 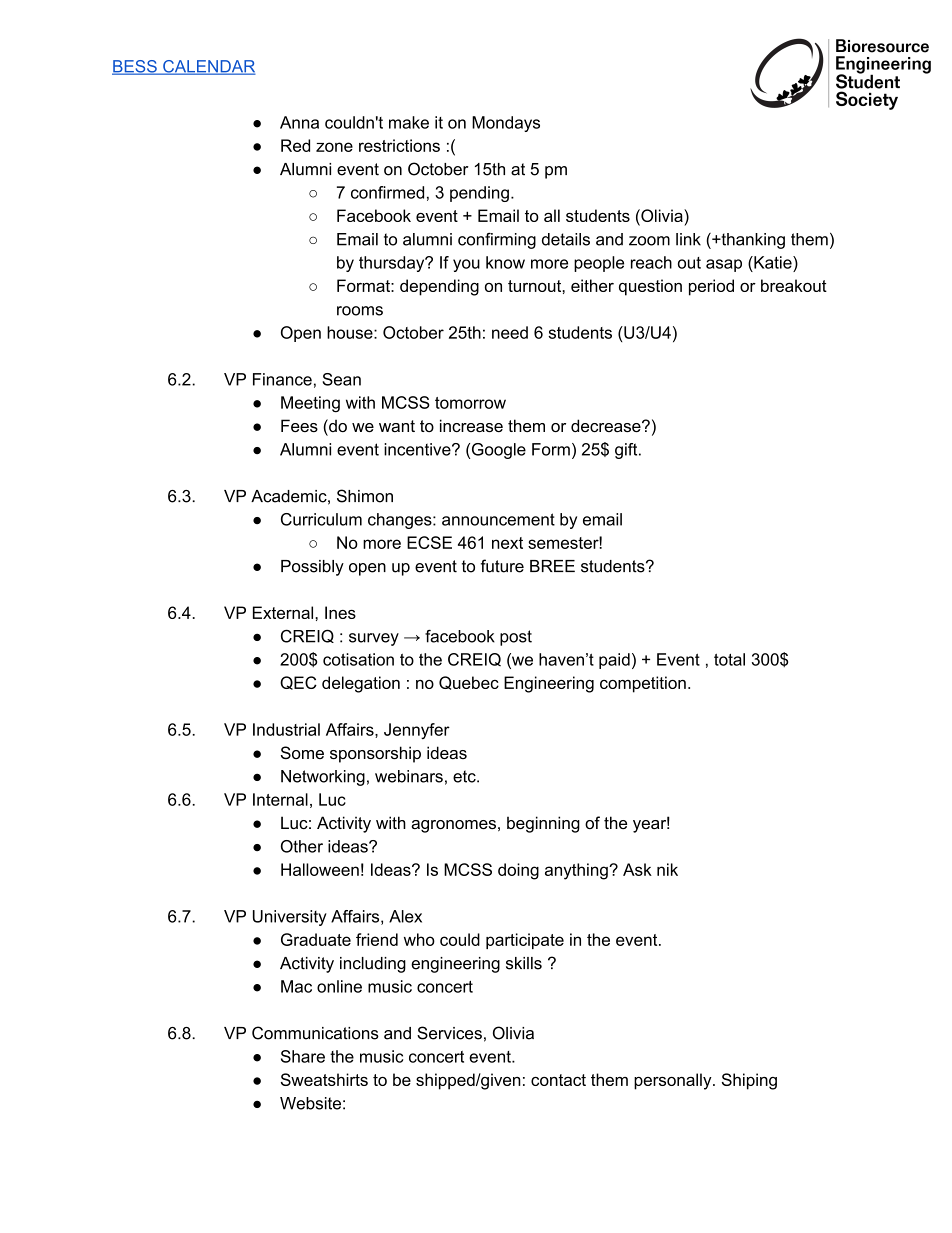 What do you see at coordinates (688, 239) in the image?
I see `link` at bounding box center [688, 239].
